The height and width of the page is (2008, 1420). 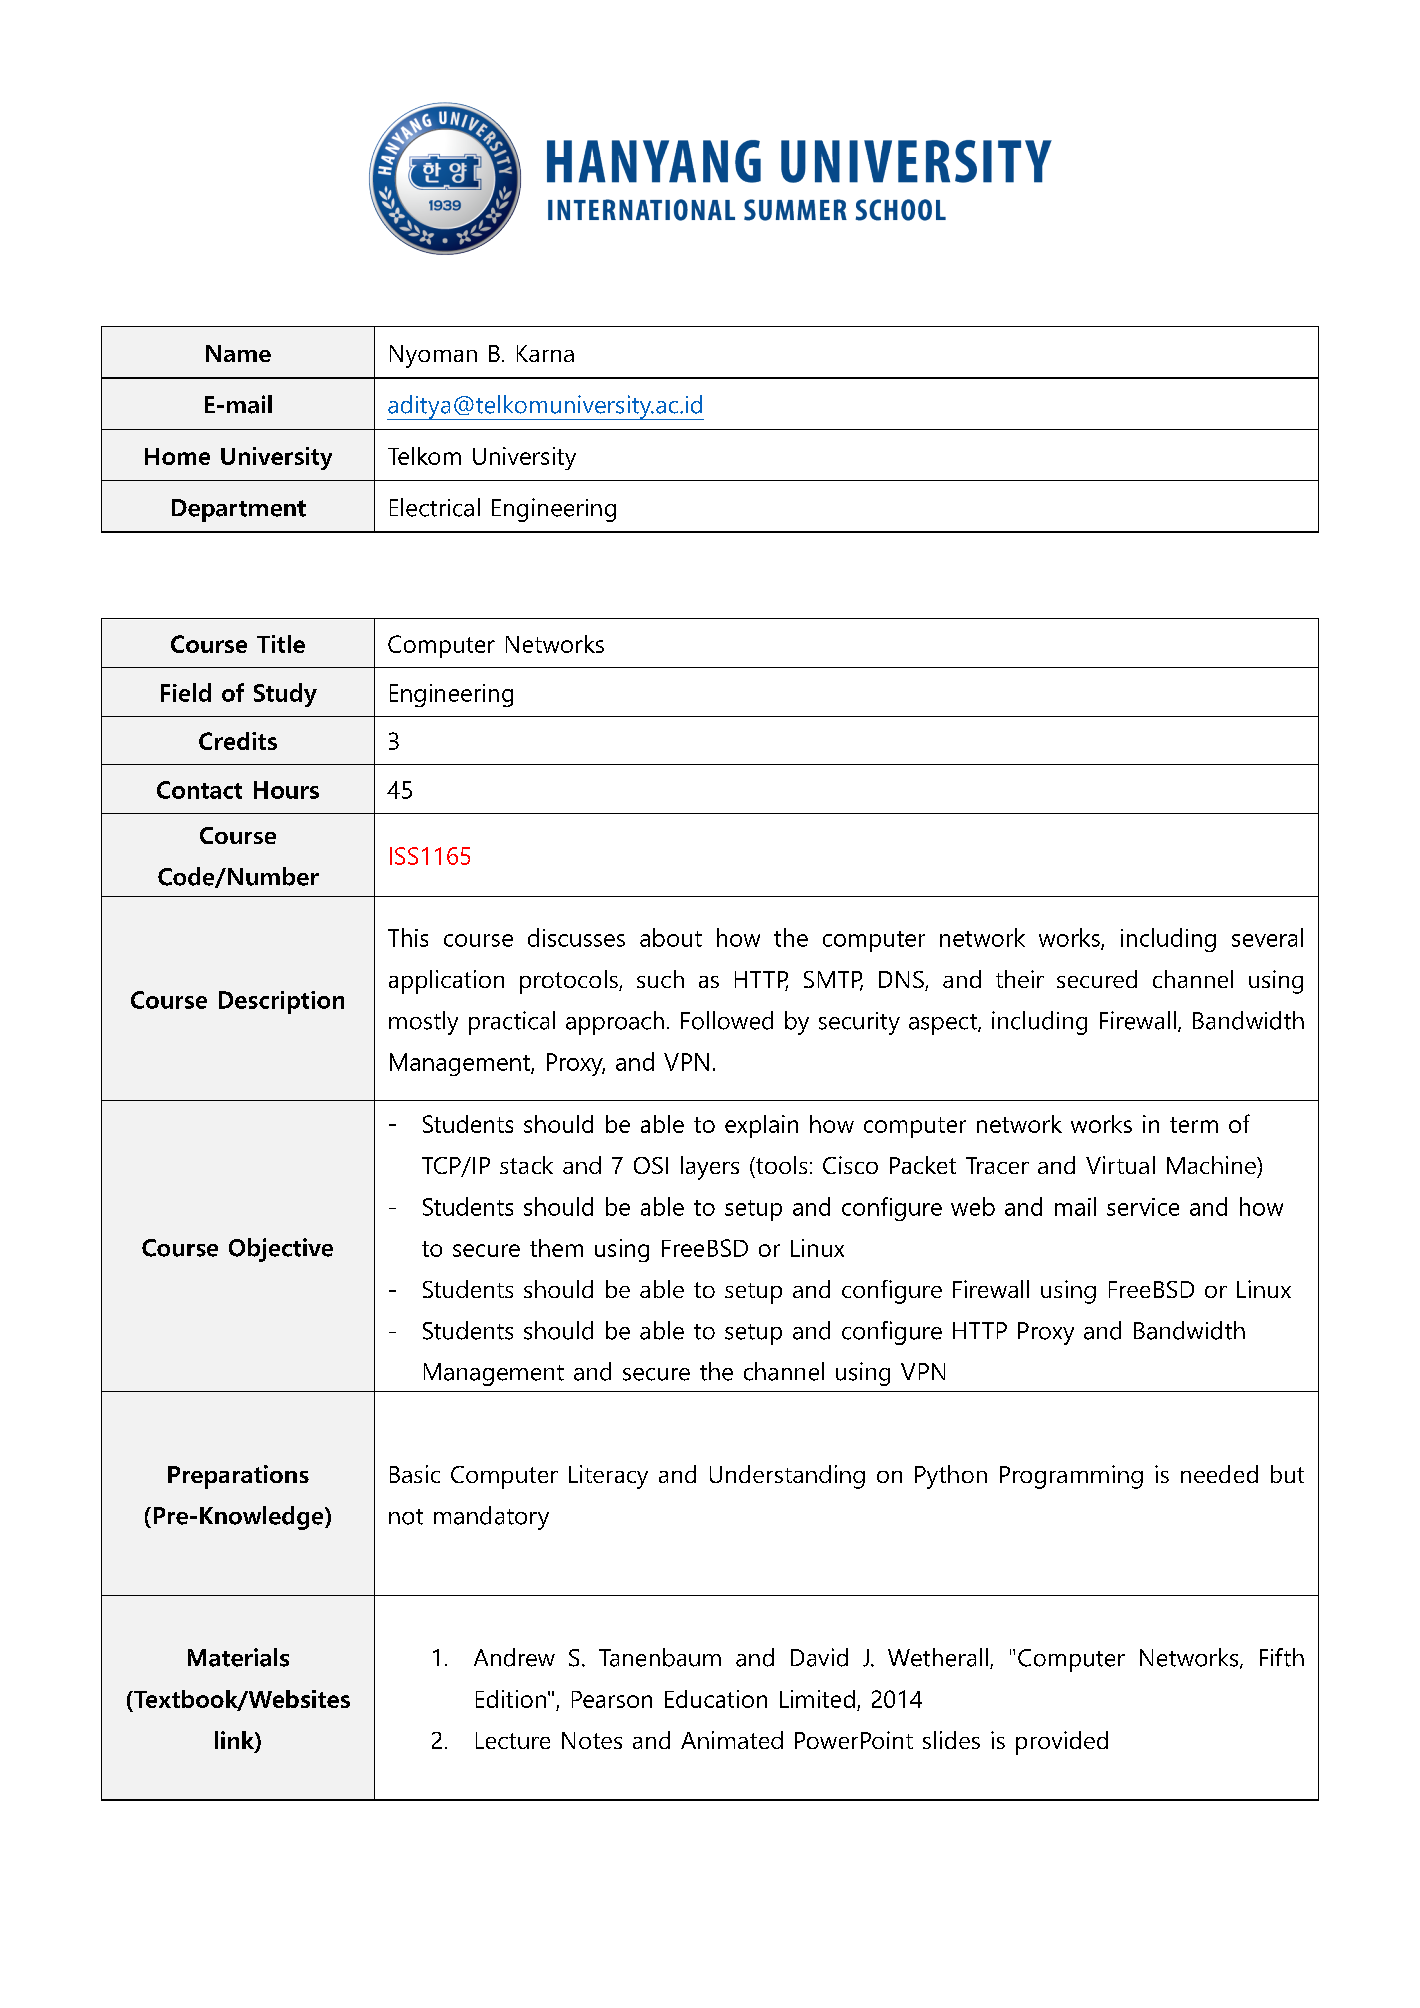 I want to click on Understanding, so click(x=787, y=1477).
